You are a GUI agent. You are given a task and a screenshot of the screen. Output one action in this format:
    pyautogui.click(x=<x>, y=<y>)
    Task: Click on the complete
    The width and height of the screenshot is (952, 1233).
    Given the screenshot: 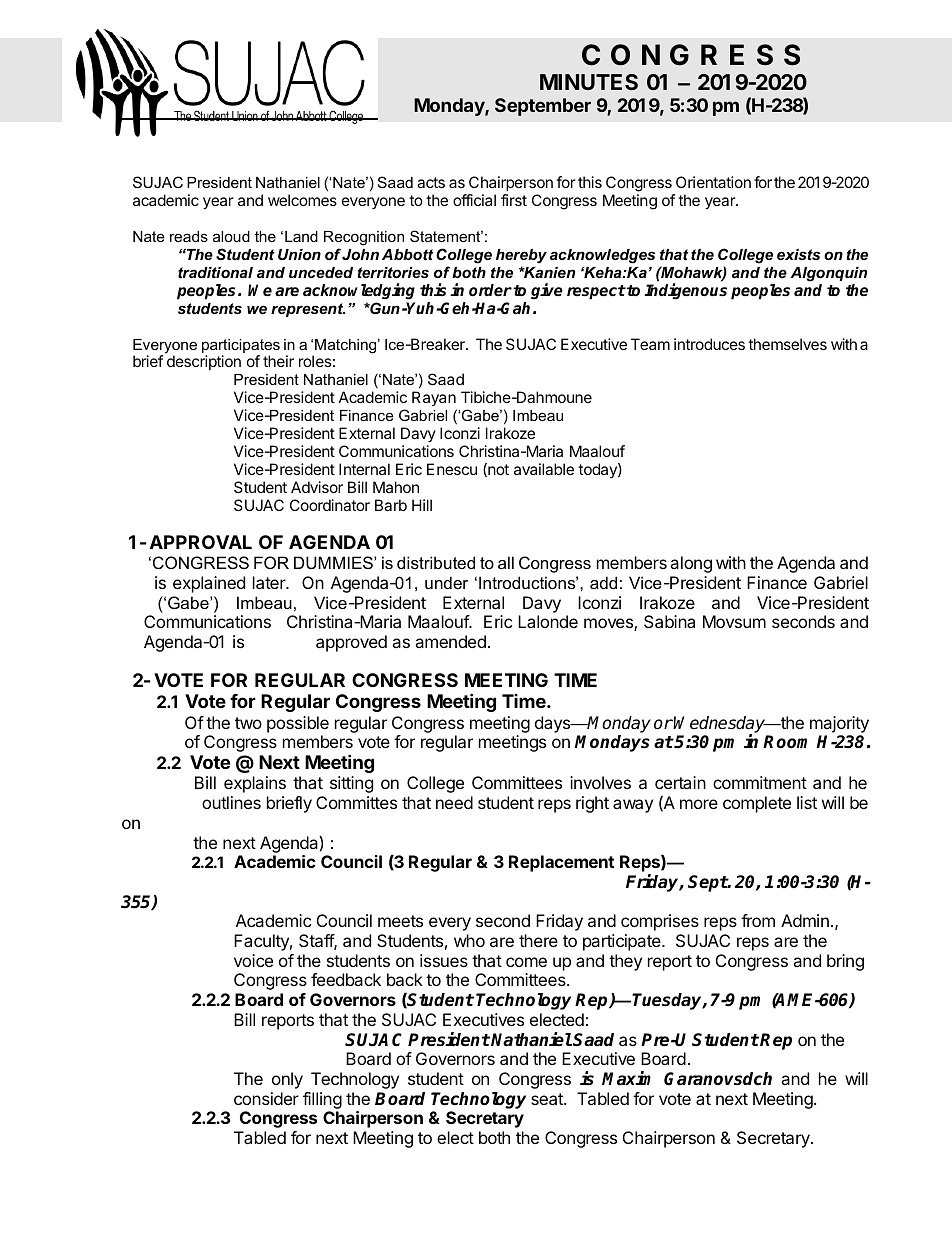 What is the action you would take?
    pyautogui.click(x=757, y=804)
